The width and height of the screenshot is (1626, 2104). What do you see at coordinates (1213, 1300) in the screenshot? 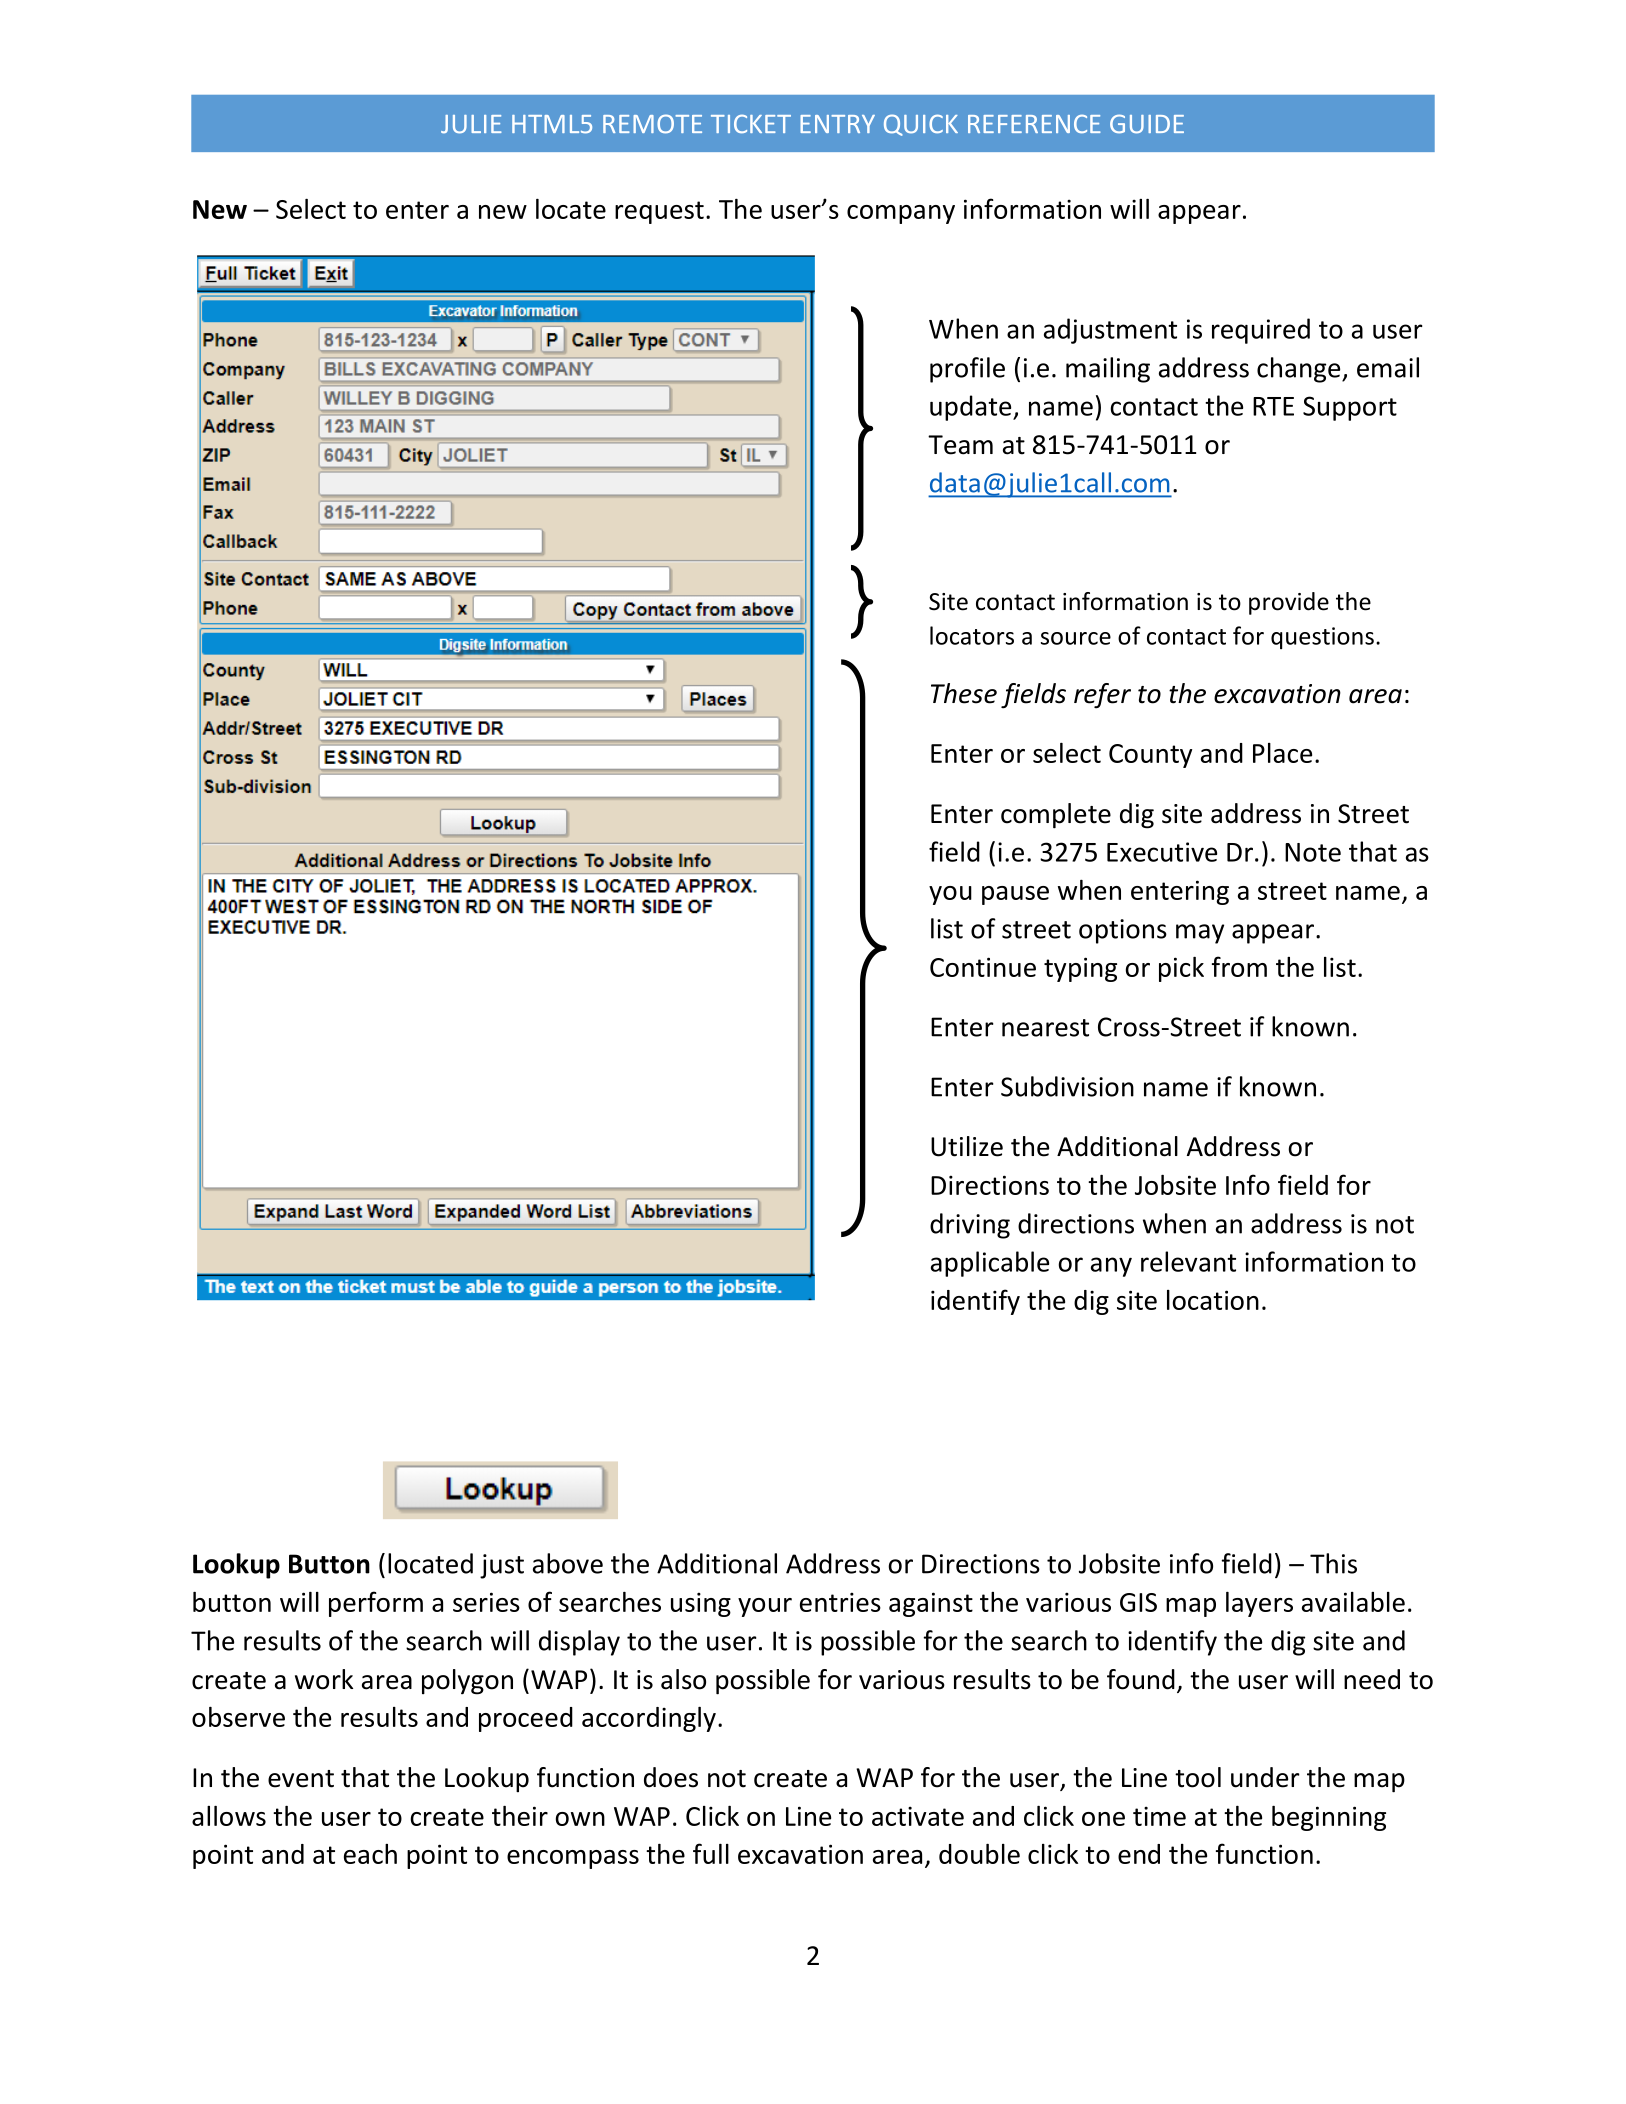
I see `location` at bounding box center [1213, 1300].
